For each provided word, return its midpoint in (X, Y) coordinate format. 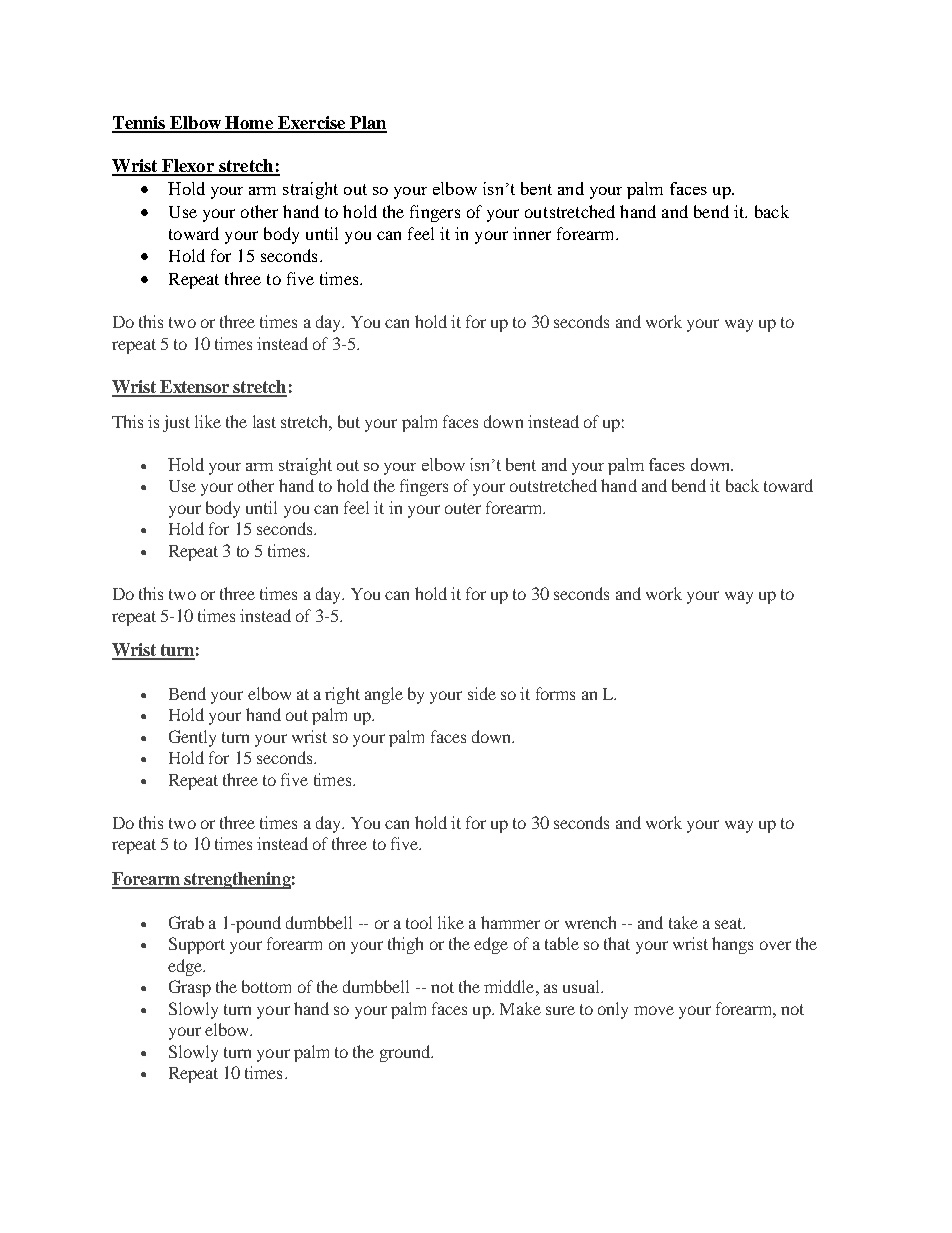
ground (406, 1053)
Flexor (188, 167)
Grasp (190, 988)
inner (532, 233)
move (654, 1010)
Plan (367, 124)
